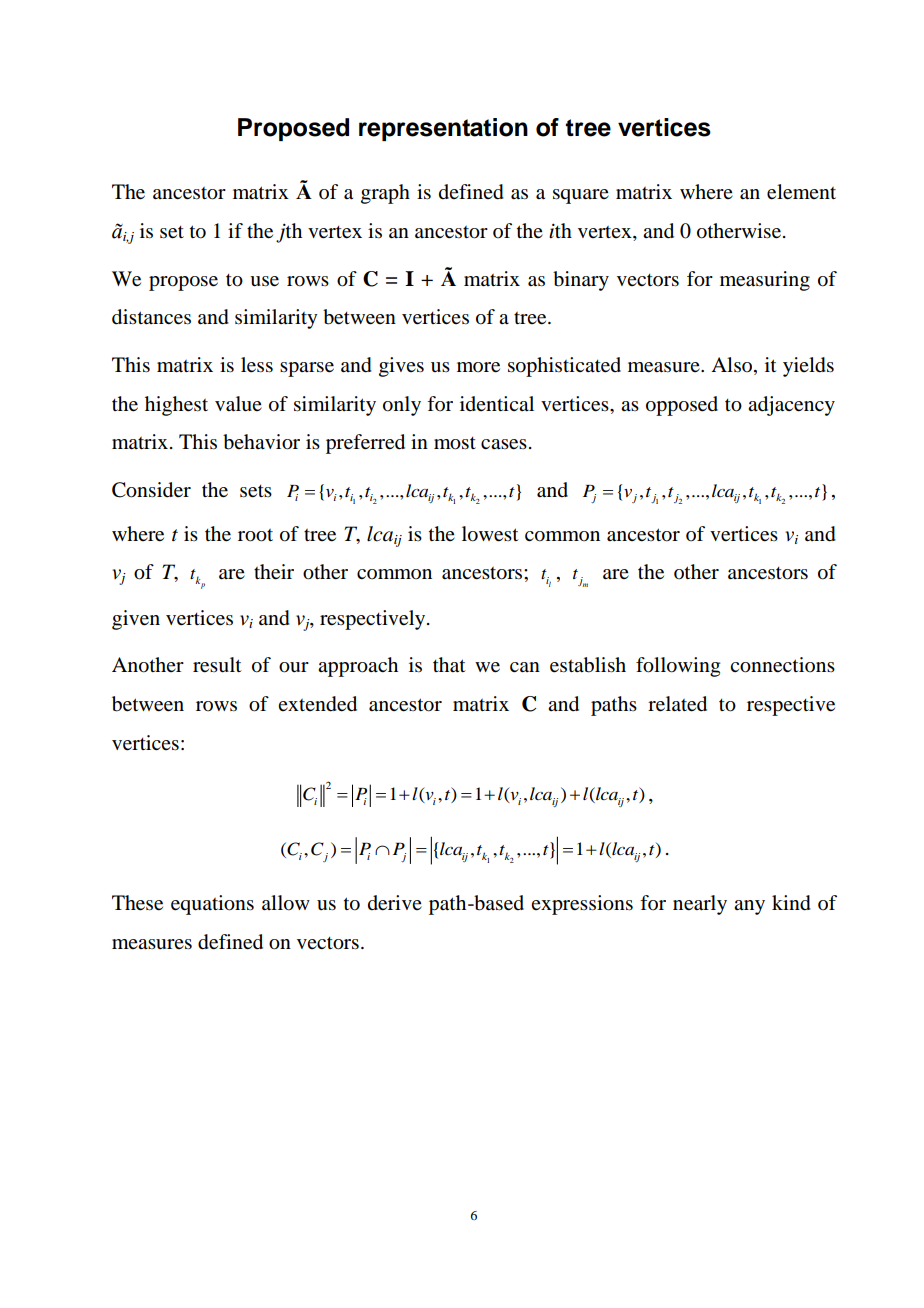 The image size is (924, 1308). What do you see at coordinates (449, 665) in the document?
I see `that` at bounding box center [449, 665].
